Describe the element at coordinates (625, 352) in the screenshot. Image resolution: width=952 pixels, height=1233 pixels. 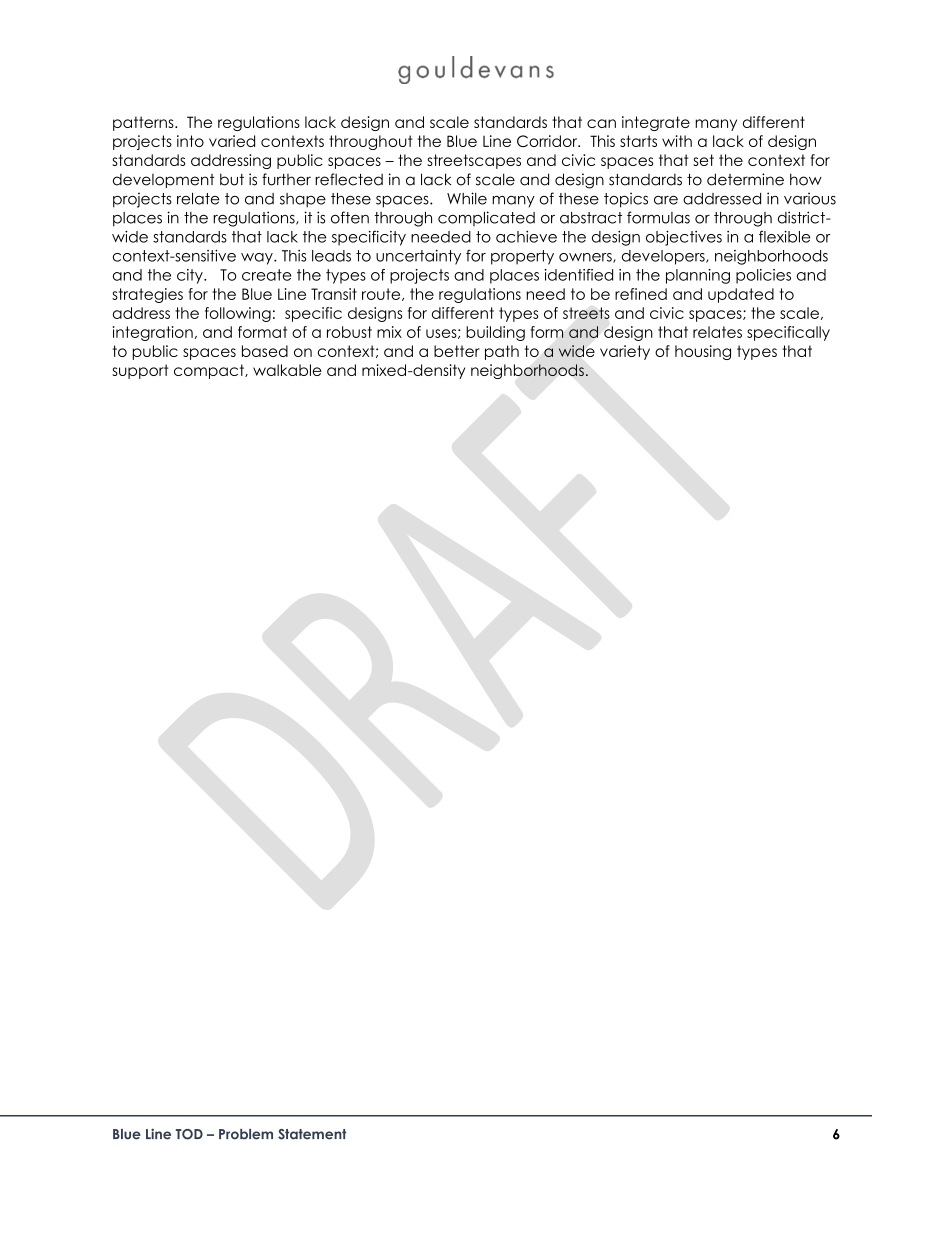
I see `variety` at that location.
